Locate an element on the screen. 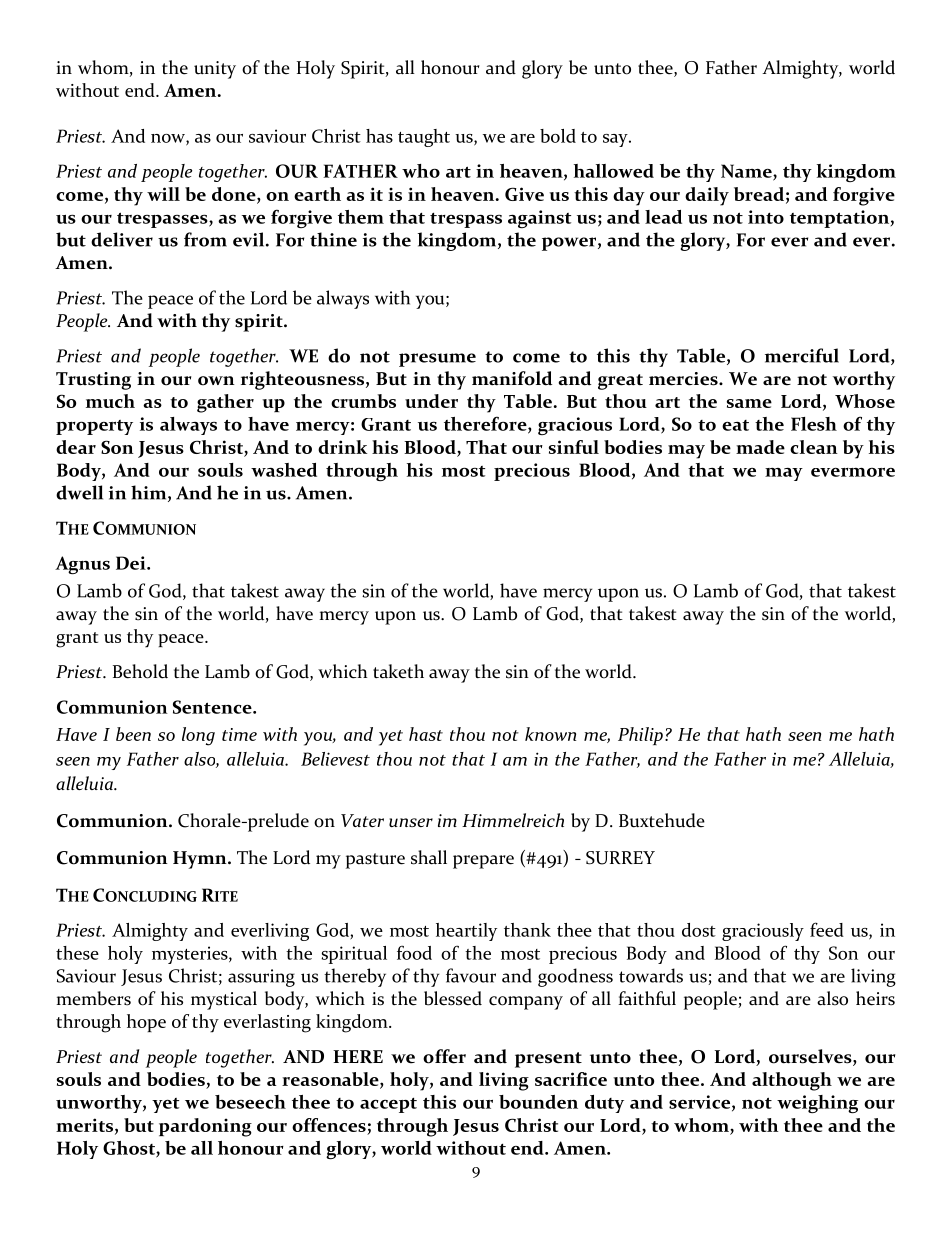 This screenshot has width=952, height=1233. pardoning is located at coordinates (205, 1127).
